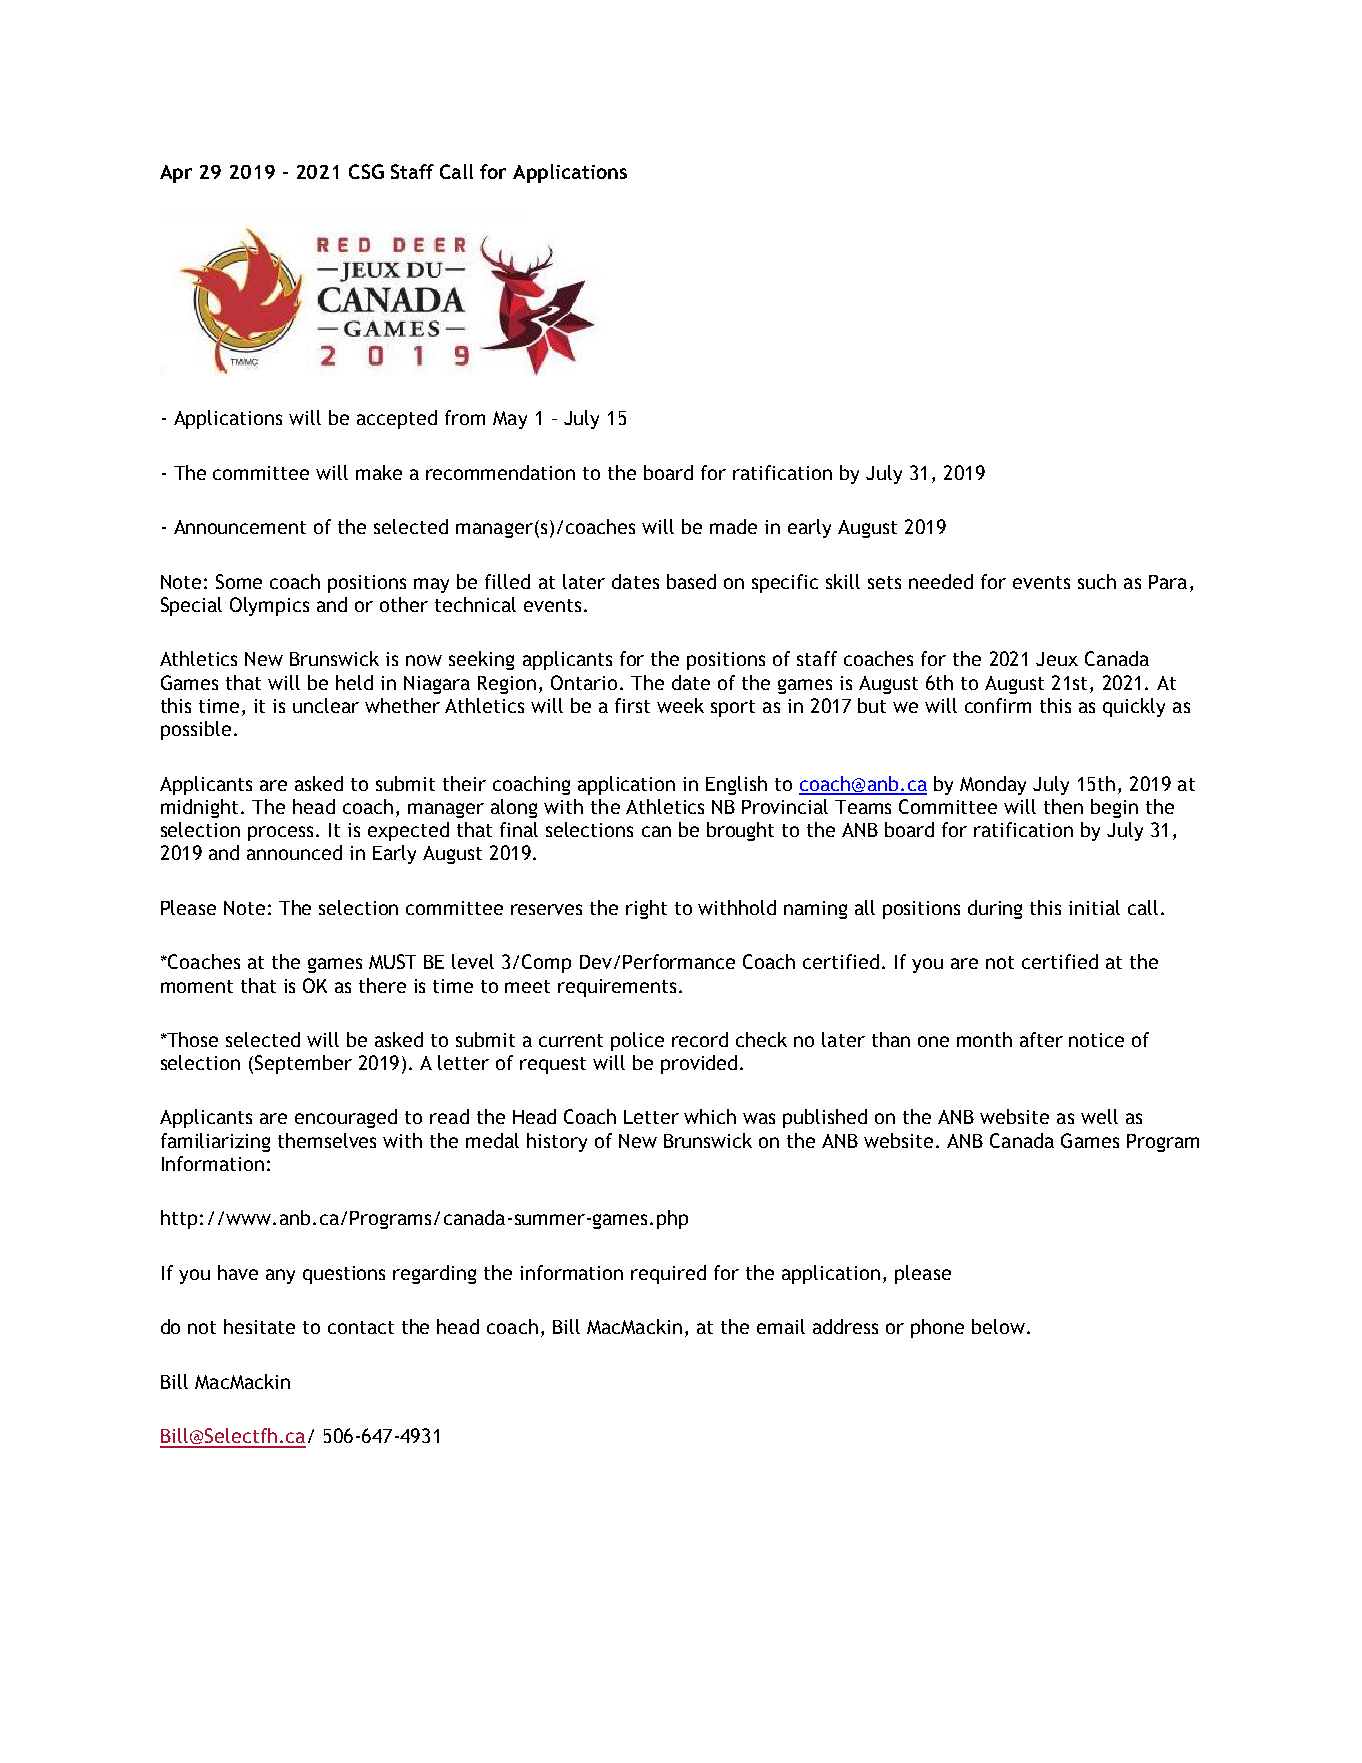 The height and width of the screenshot is (1763, 1362). Describe the element at coordinates (733, 526) in the screenshot. I see `made` at that location.
